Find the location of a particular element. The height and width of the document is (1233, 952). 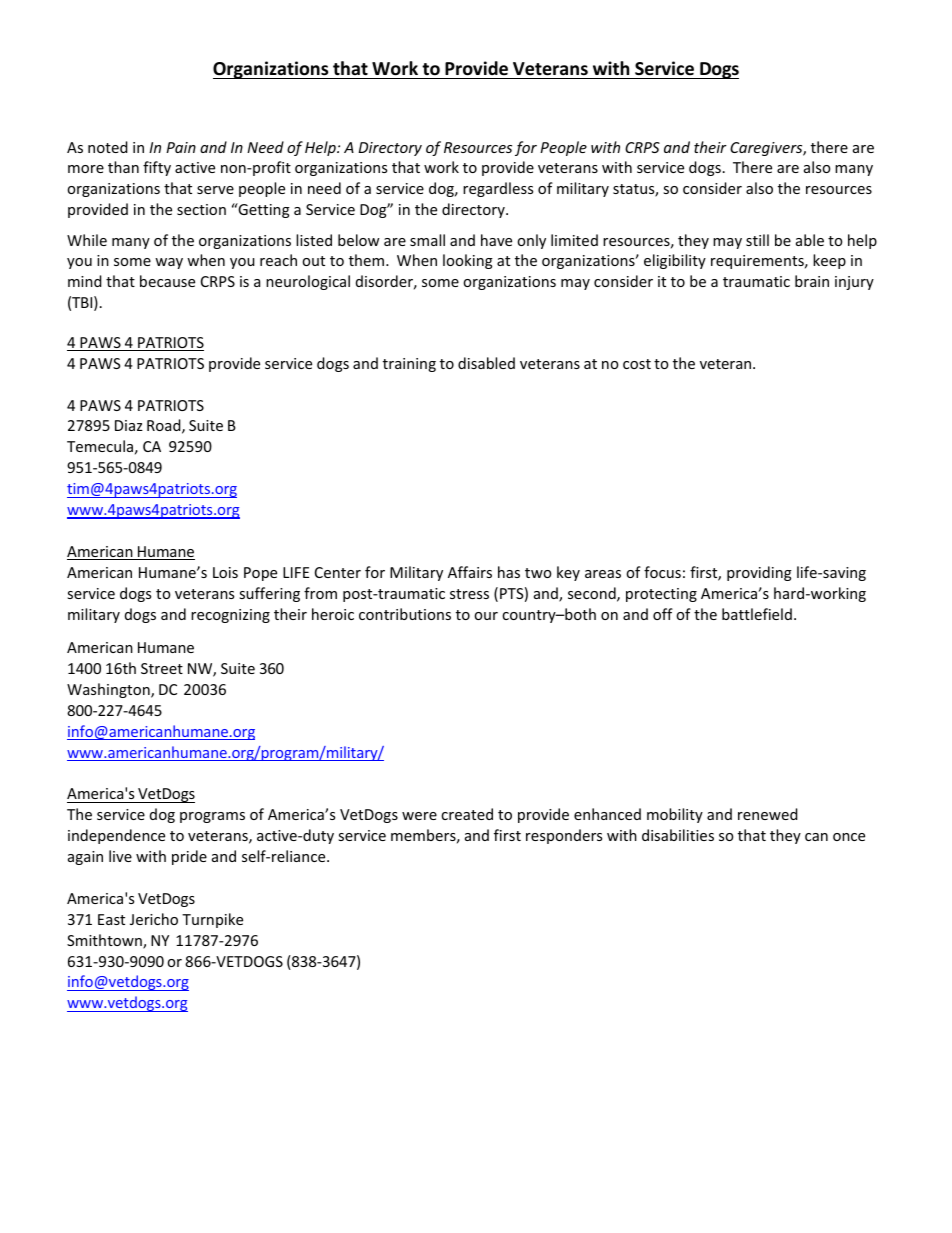

looking is located at coordinates (468, 261).
